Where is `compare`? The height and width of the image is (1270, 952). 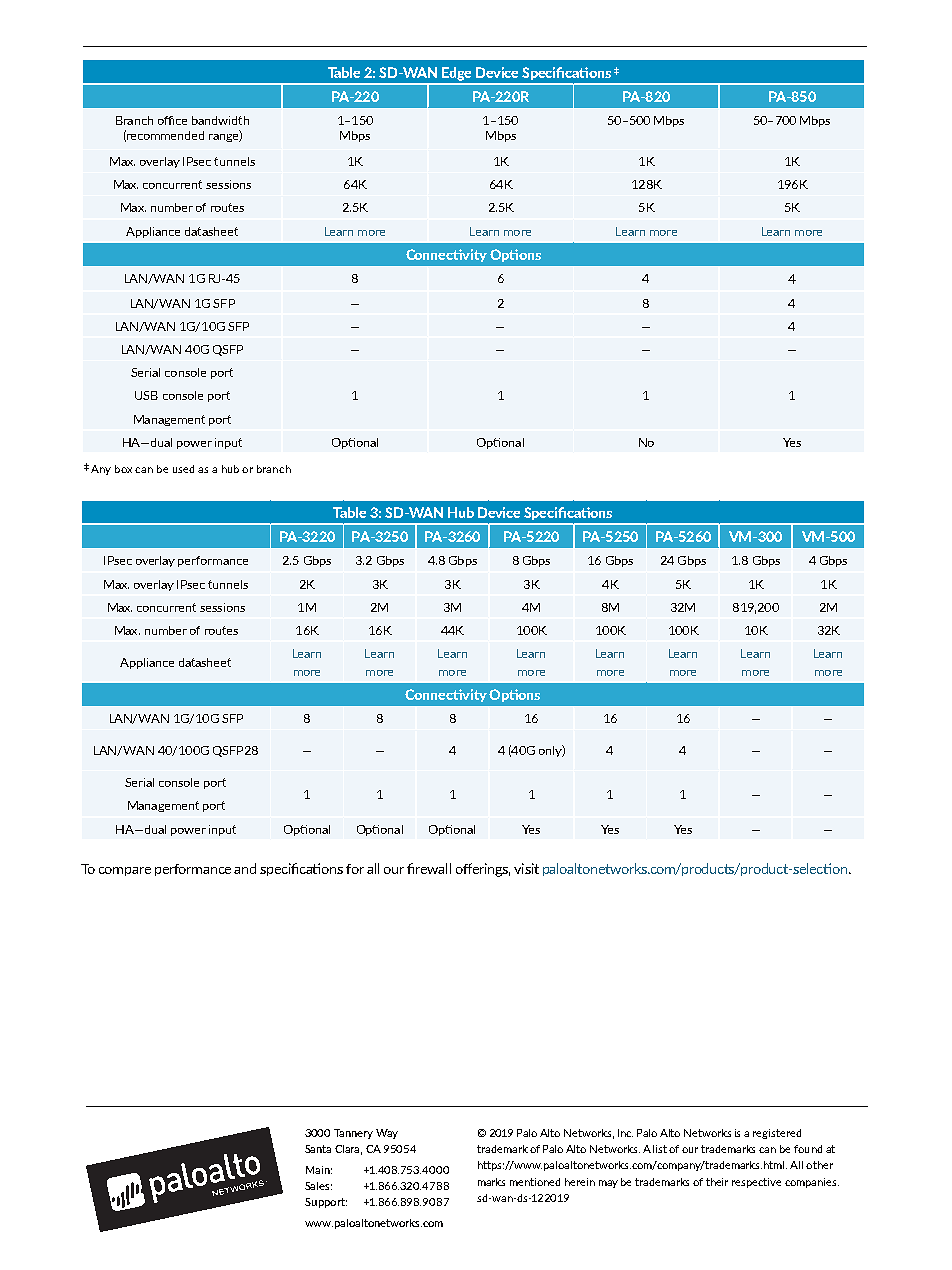 compare is located at coordinates (125, 871).
